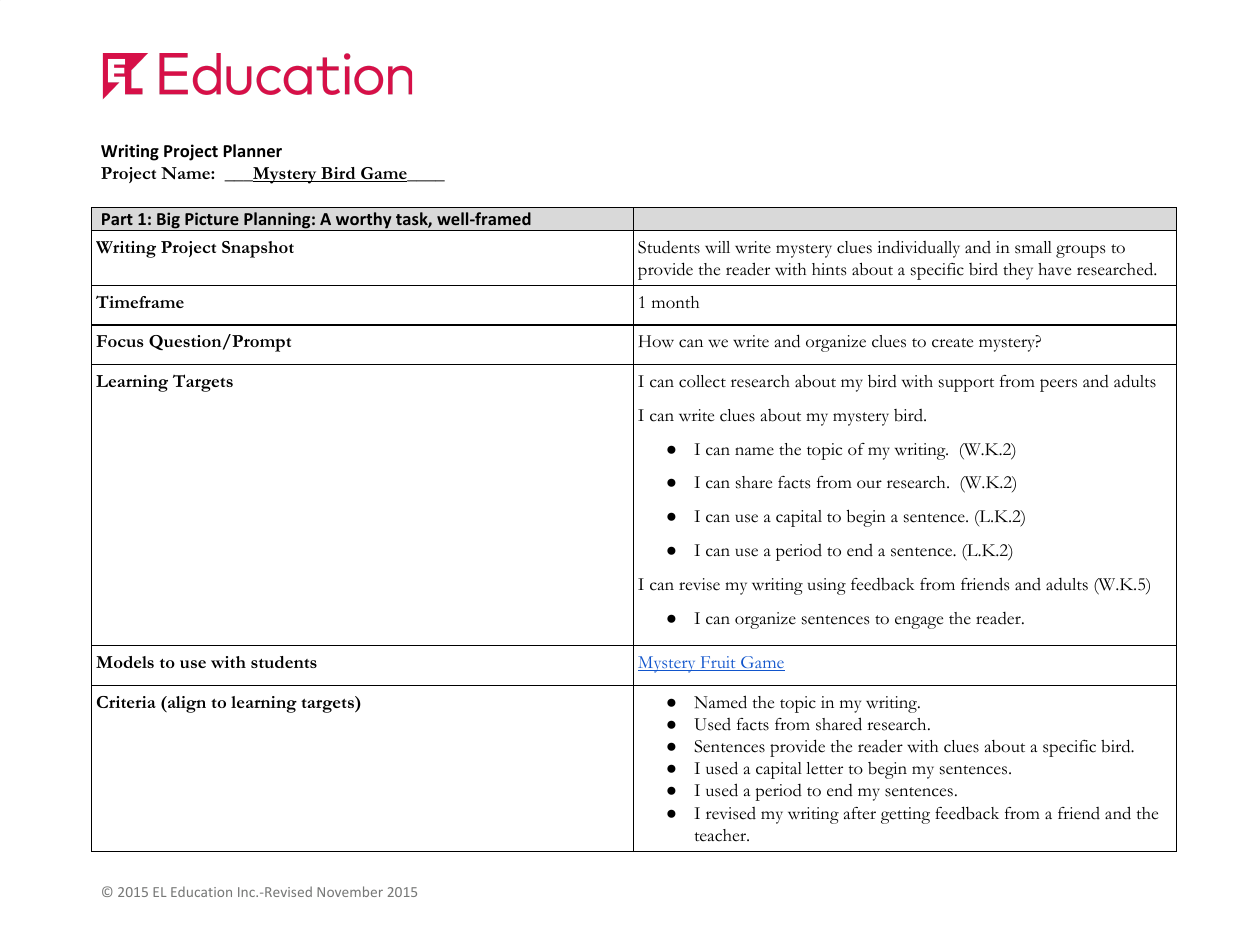  What do you see at coordinates (201, 891) in the page?
I see `Education` at bounding box center [201, 891].
